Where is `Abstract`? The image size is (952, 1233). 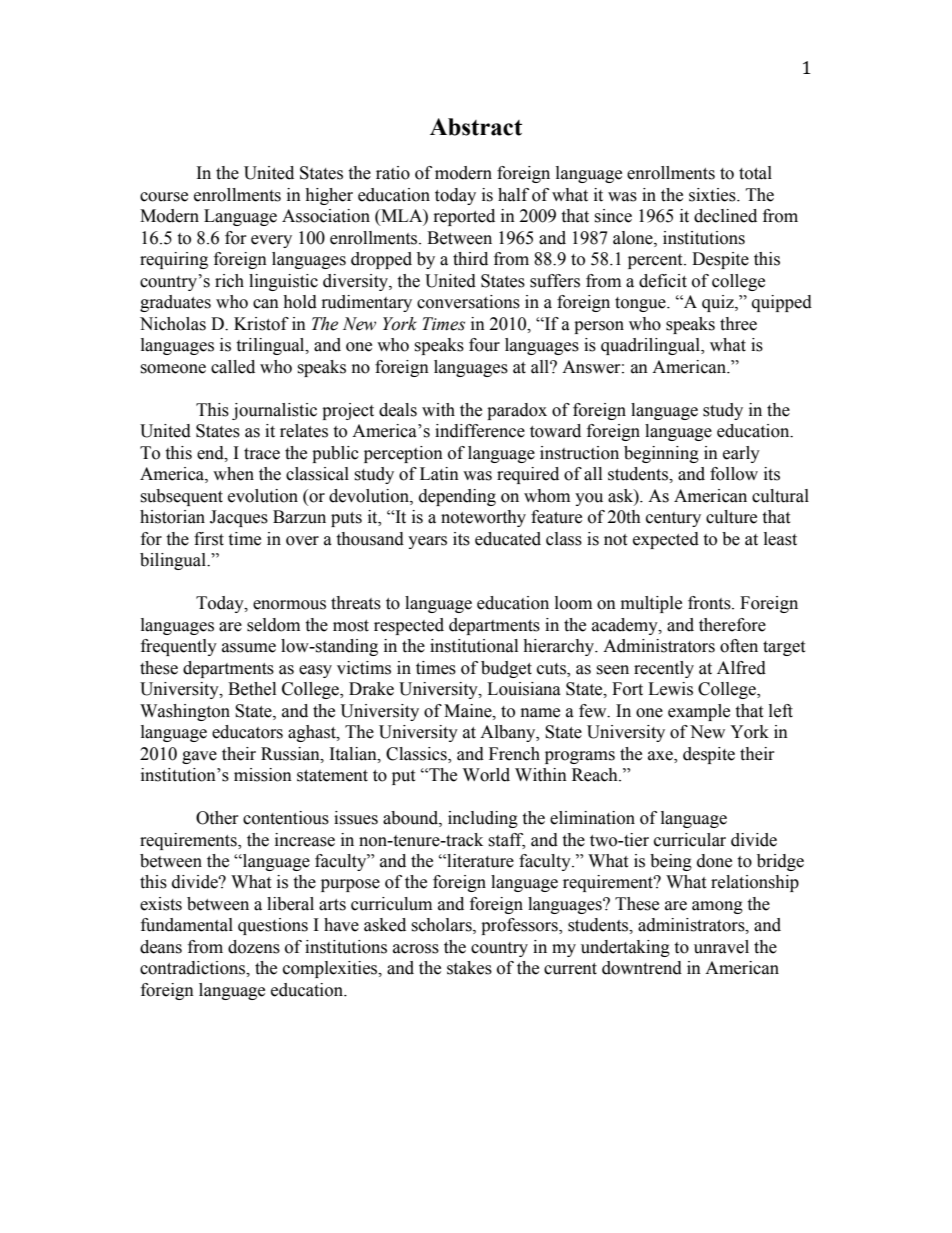
Abstract is located at coordinates (476, 127).
